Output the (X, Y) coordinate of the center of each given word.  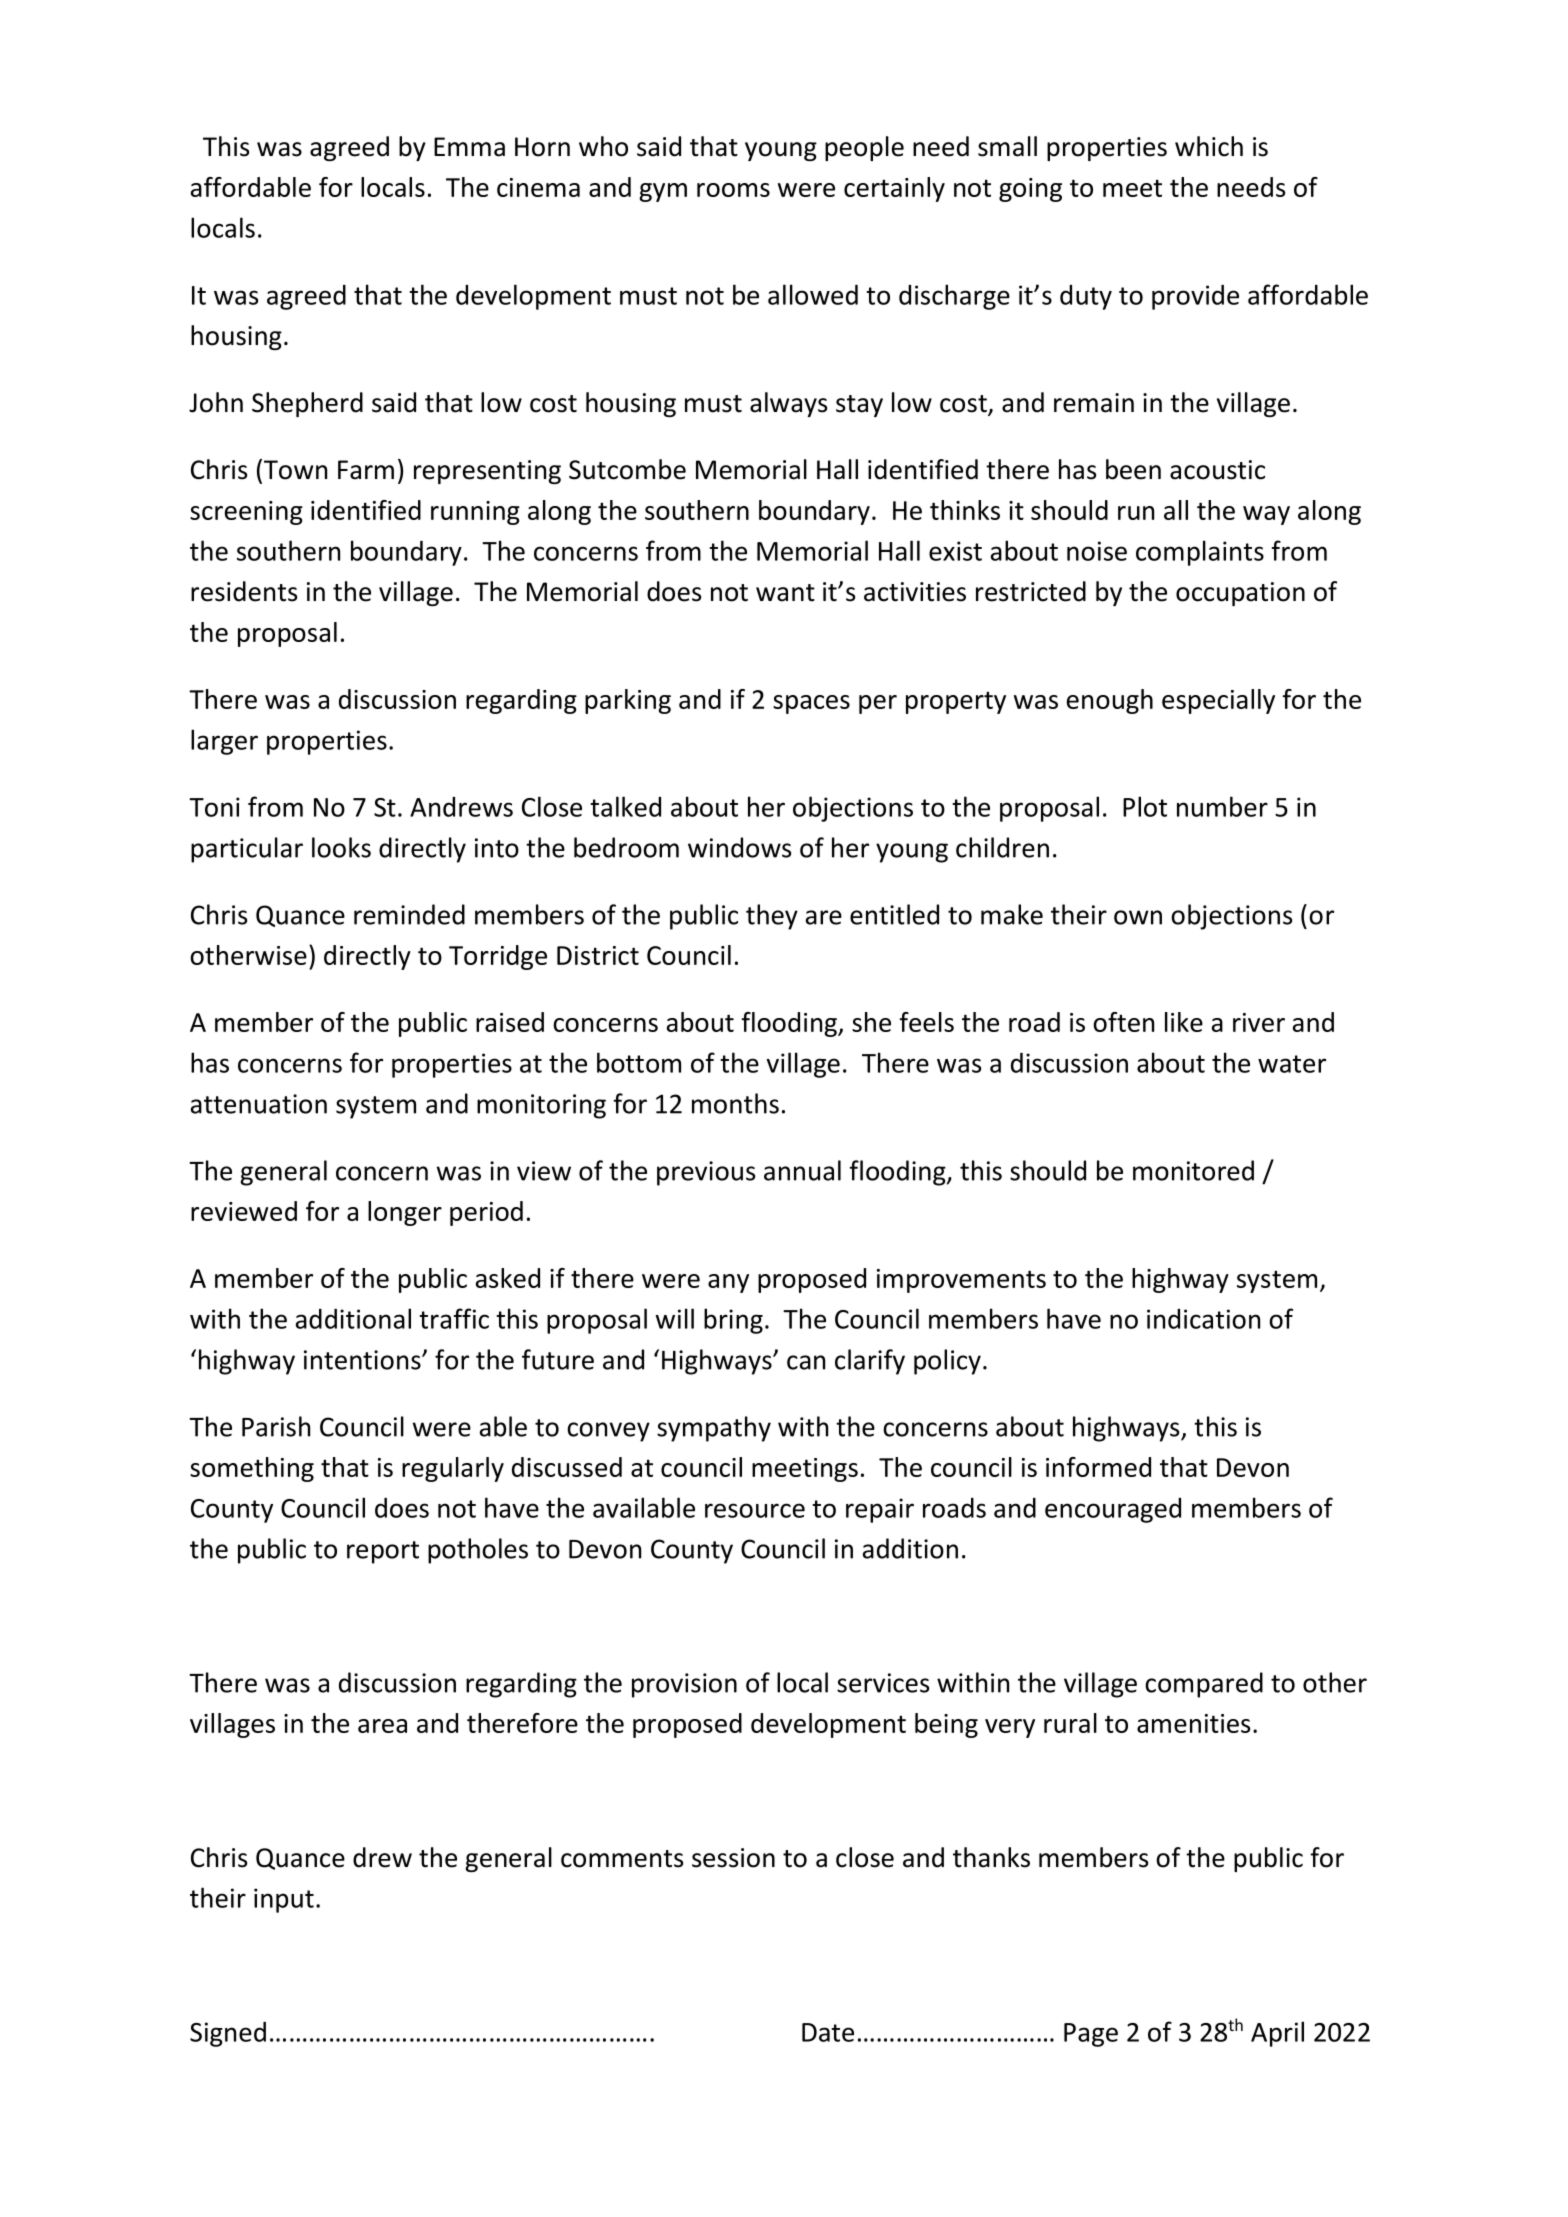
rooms (733, 190)
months (735, 1103)
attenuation (259, 1104)
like (1184, 1022)
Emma (469, 147)
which (1209, 146)
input (284, 1900)
